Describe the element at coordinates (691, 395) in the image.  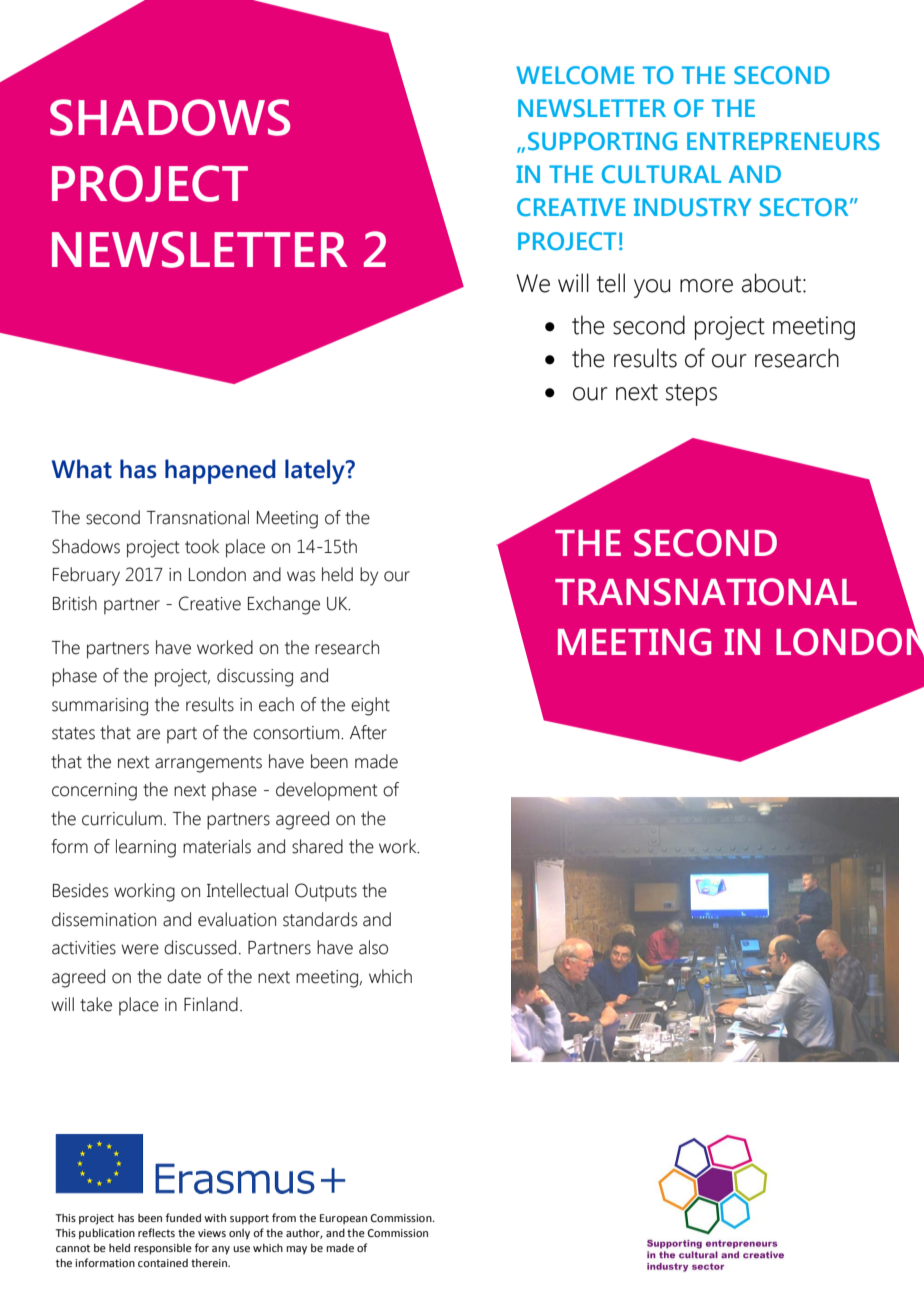
I see `steps` at that location.
